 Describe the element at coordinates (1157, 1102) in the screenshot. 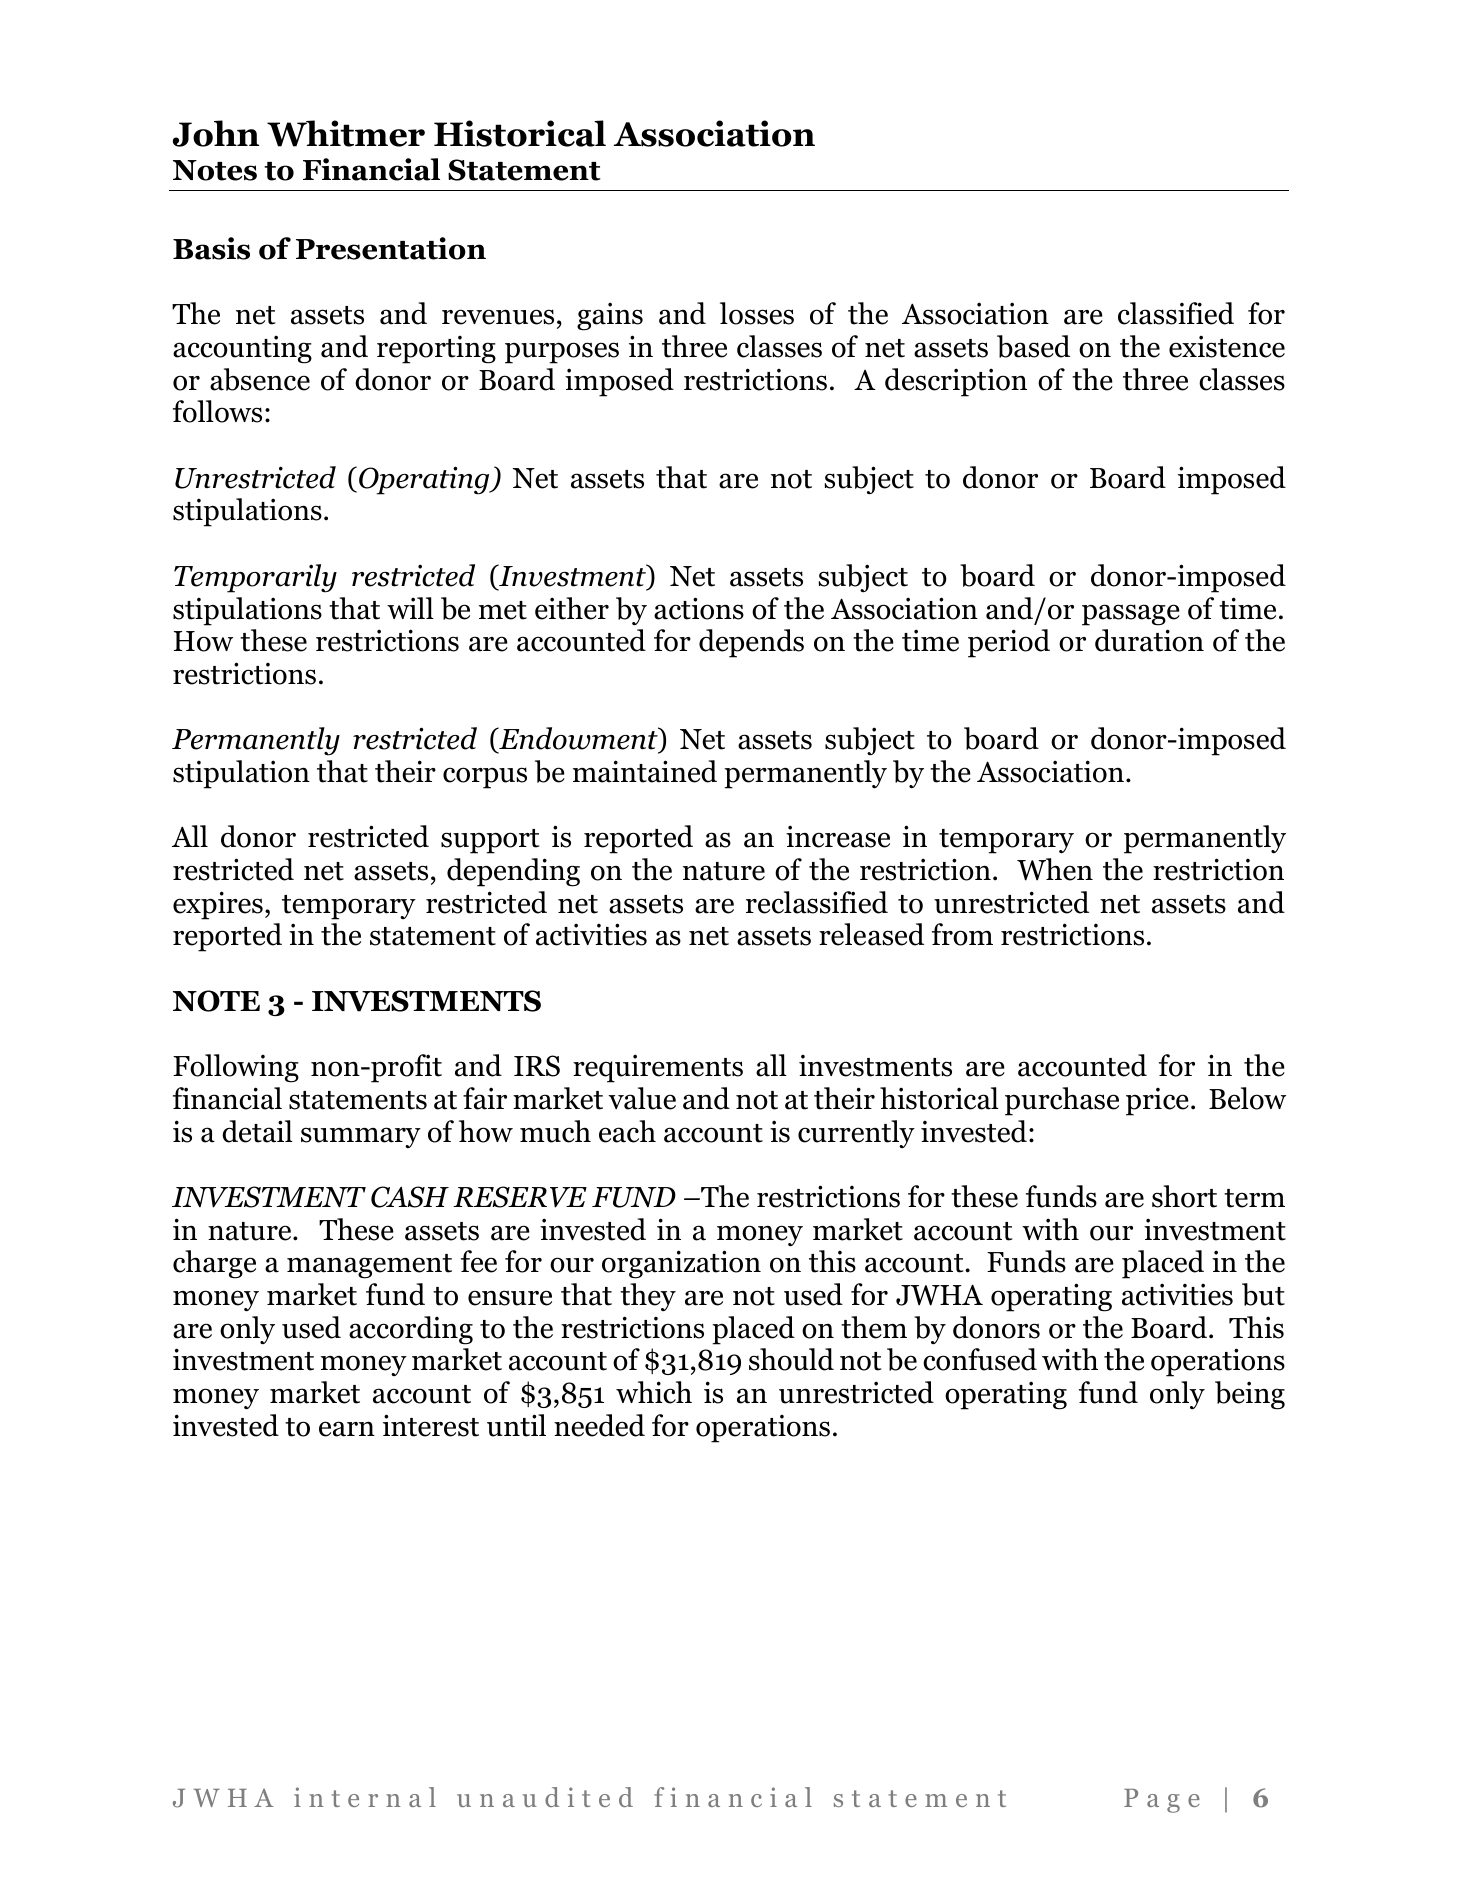

I see `price` at that location.
